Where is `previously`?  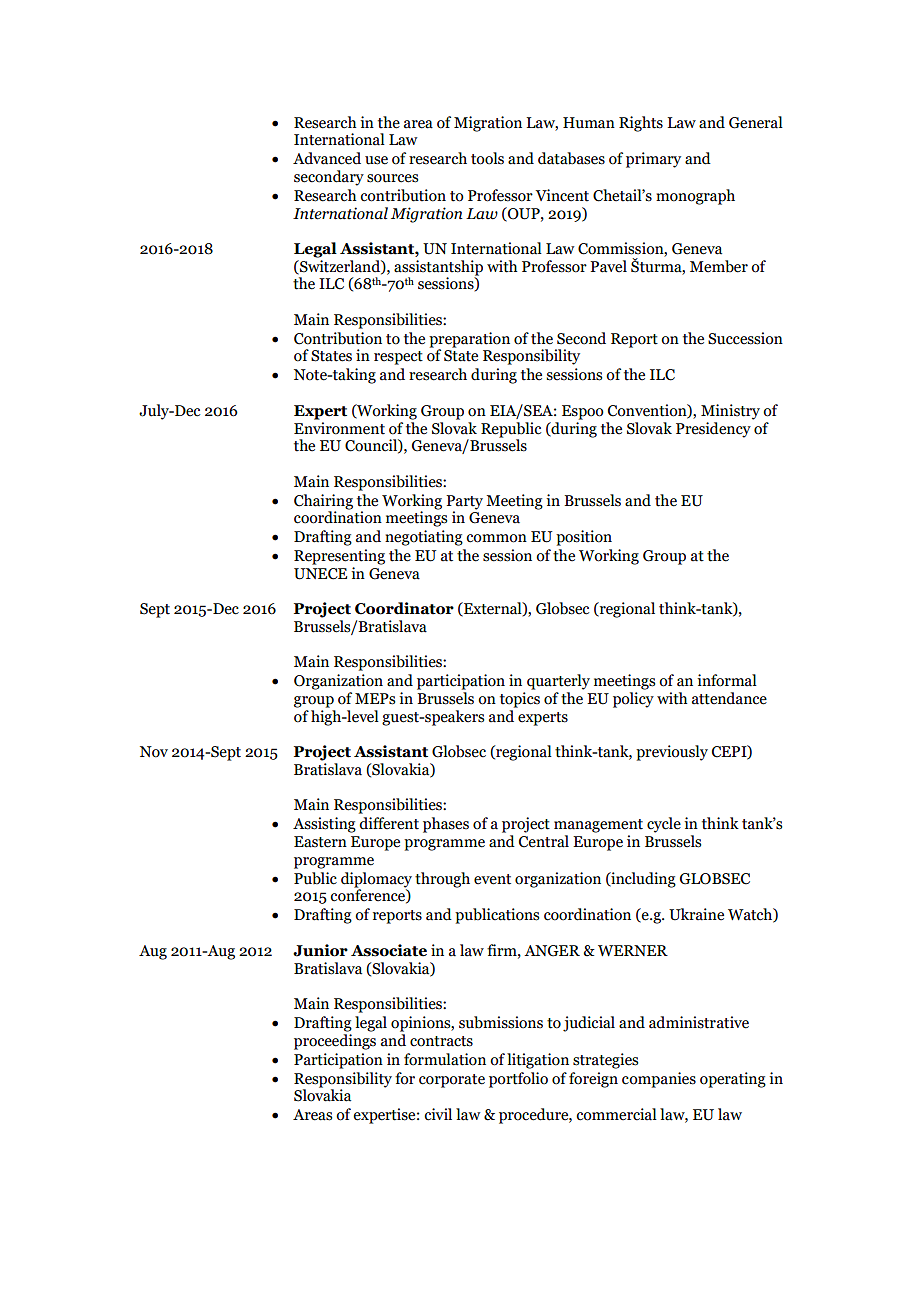
previously is located at coordinates (672, 753).
